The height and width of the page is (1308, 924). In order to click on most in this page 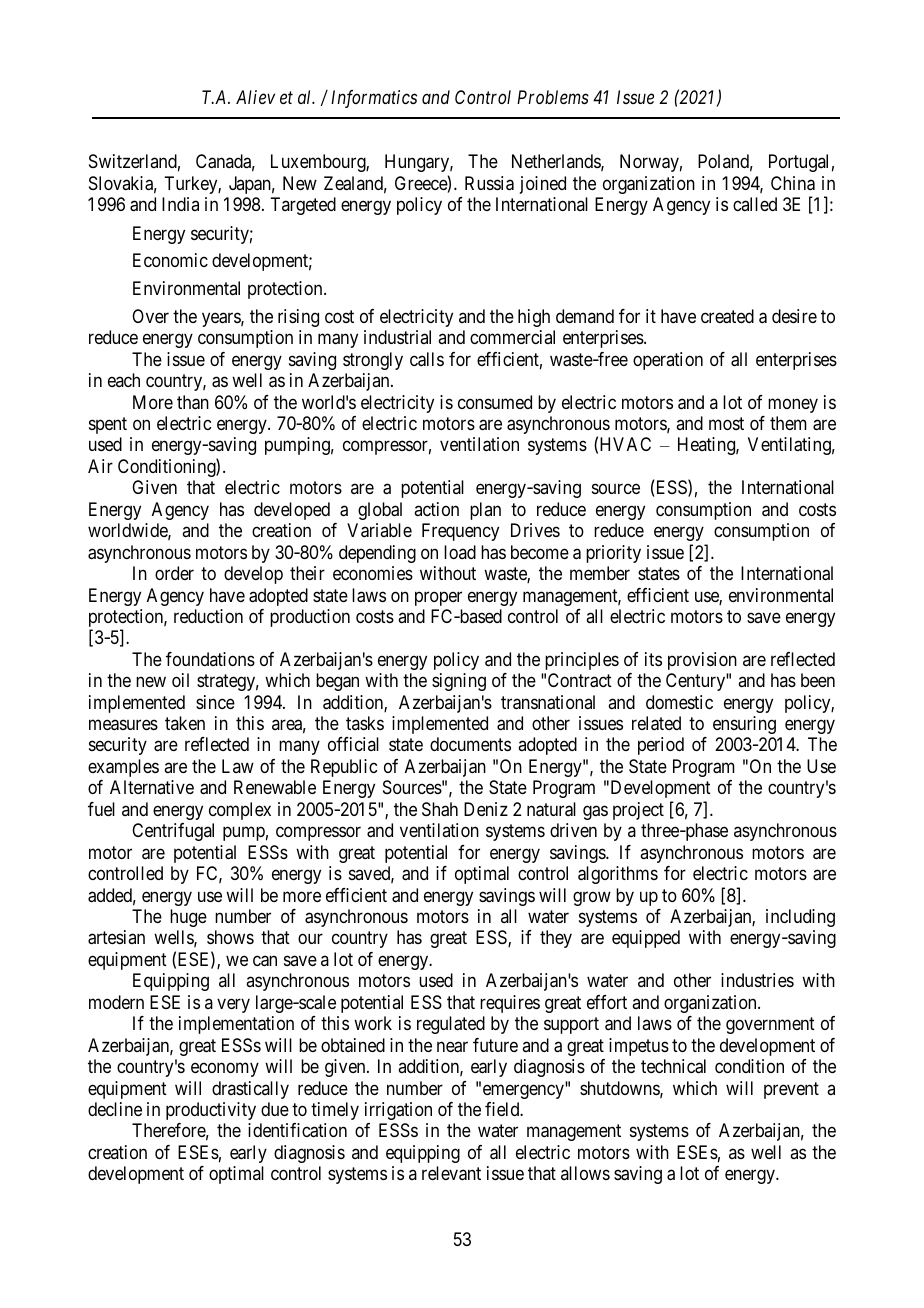, I will do `click(726, 423)`.
